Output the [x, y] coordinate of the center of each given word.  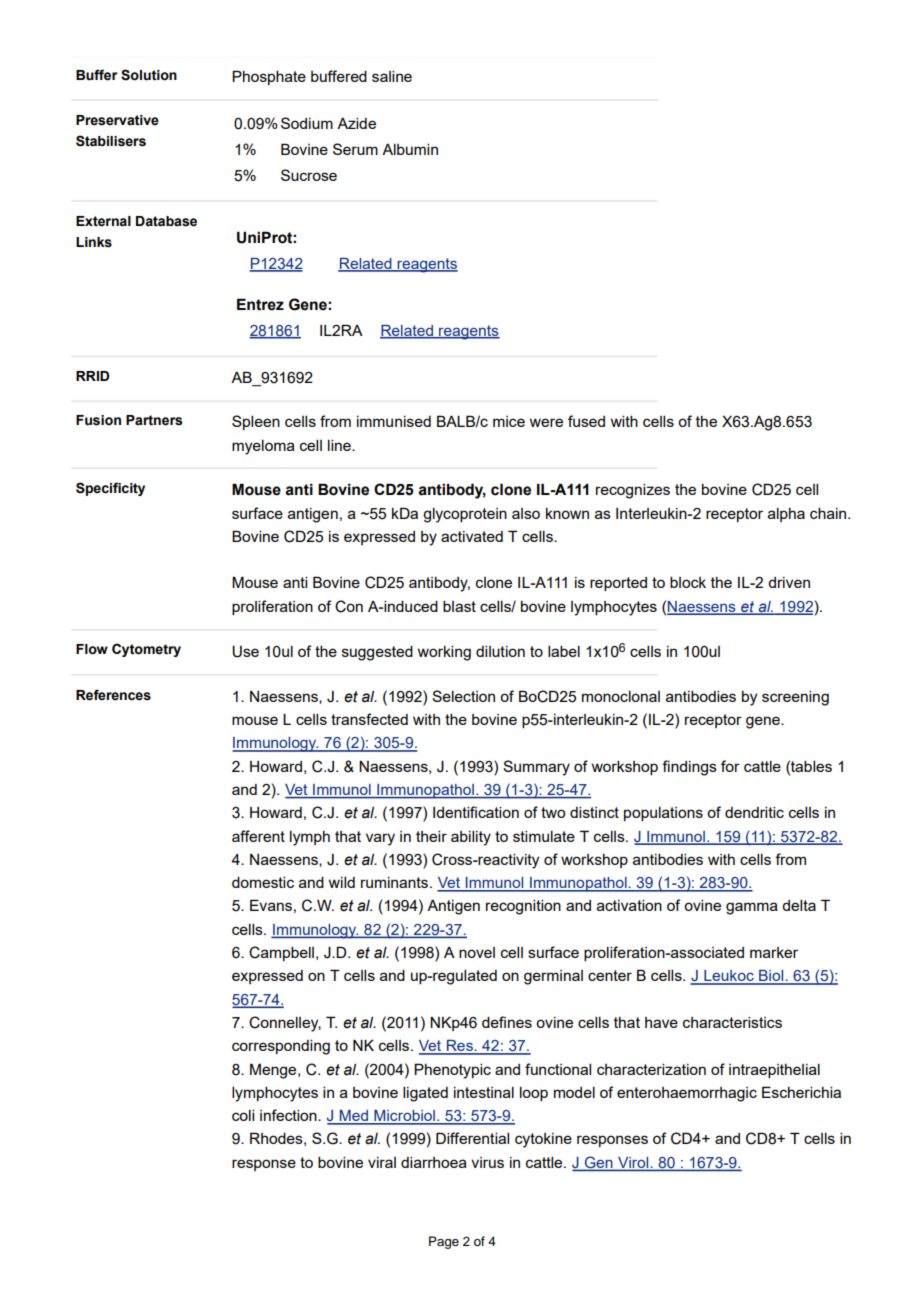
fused [586, 421]
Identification [476, 812]
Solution [149, 75]
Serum [355, 149]
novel [477, 952]
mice [509, 421]
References [113, 695]
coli [243, 1115]
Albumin [410, 149]
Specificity [110, 489]
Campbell [281, 953]
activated [472, 536]
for [730, 766]
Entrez [260, 304]
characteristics [732, 1022]
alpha [786, 515]
